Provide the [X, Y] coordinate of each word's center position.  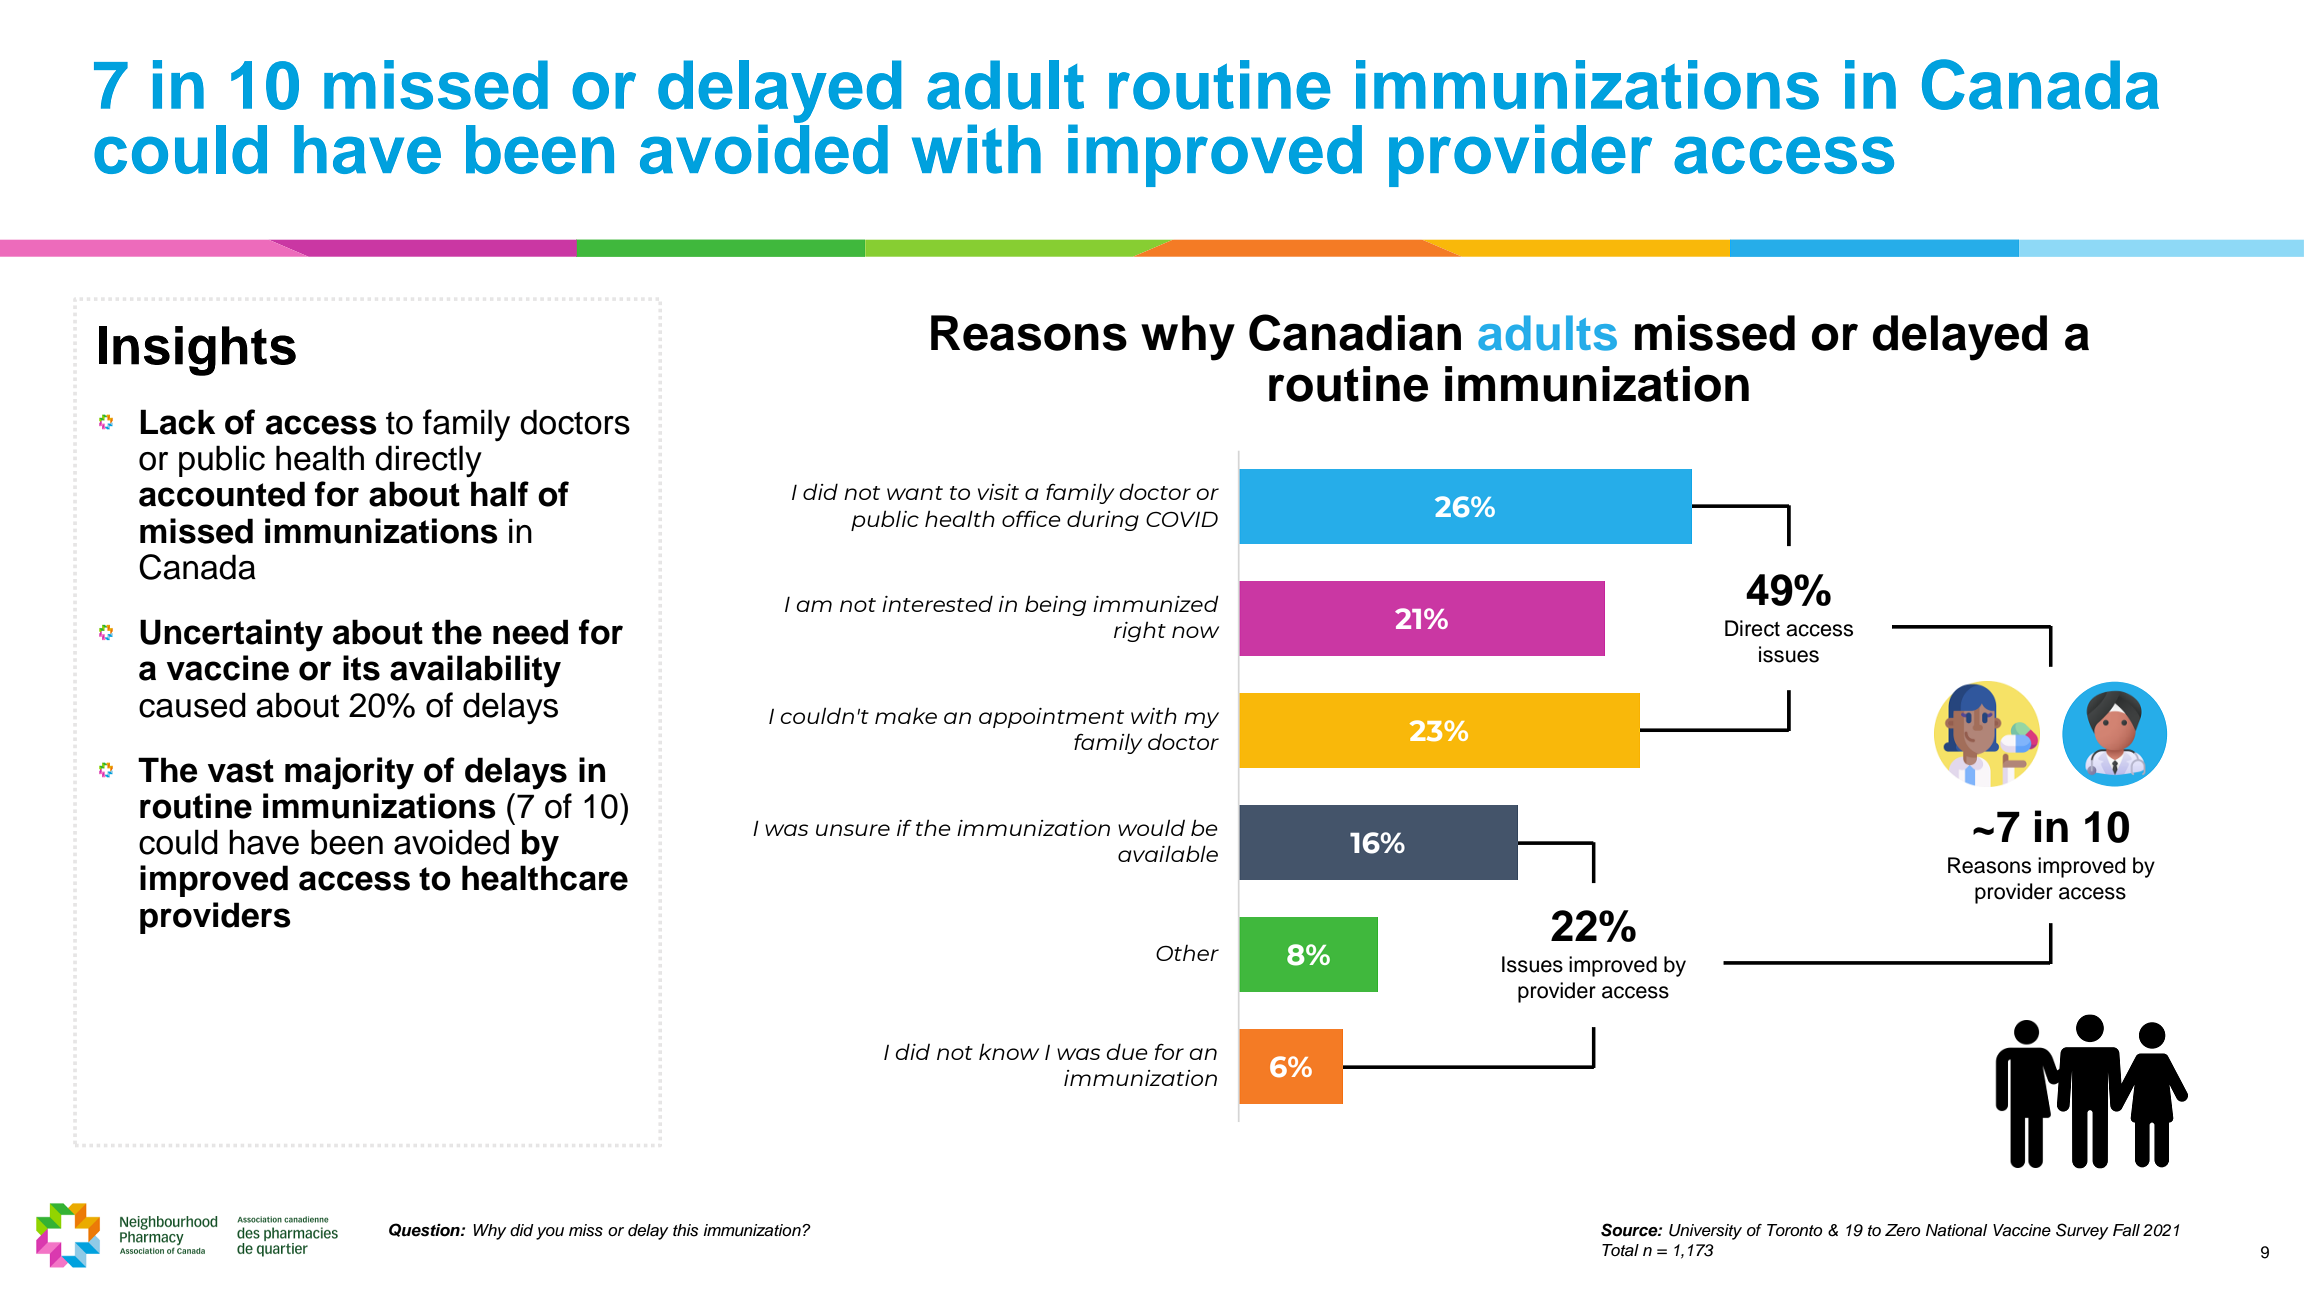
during [1103, 520]
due [1127, 1051]
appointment [1051, 718]
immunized [1156, 603]
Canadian [1355, 332]
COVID [1182, 519]
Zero [1903, 1230]
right [1140, 631]
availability [475, 671]
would [1151, 827]
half [500, 494]
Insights [197, 351]
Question [425, 1230]
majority [349, 773]
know [1009, 1051]
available [1168, 853]
